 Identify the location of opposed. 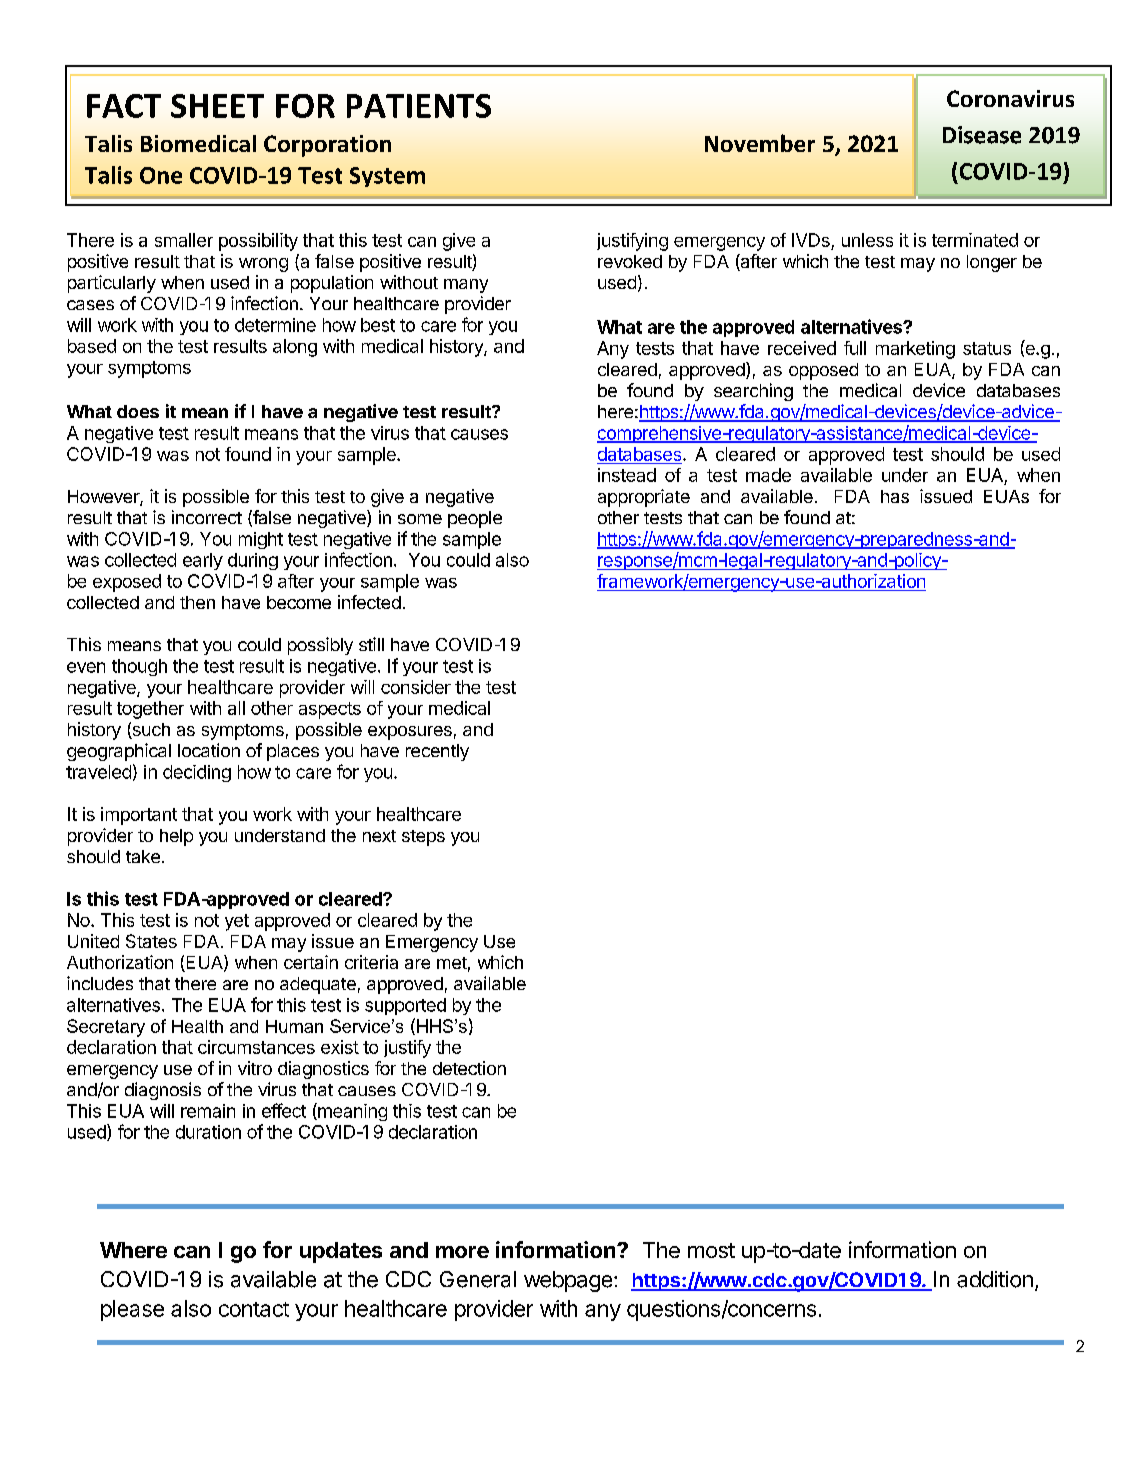
(823, 371).
